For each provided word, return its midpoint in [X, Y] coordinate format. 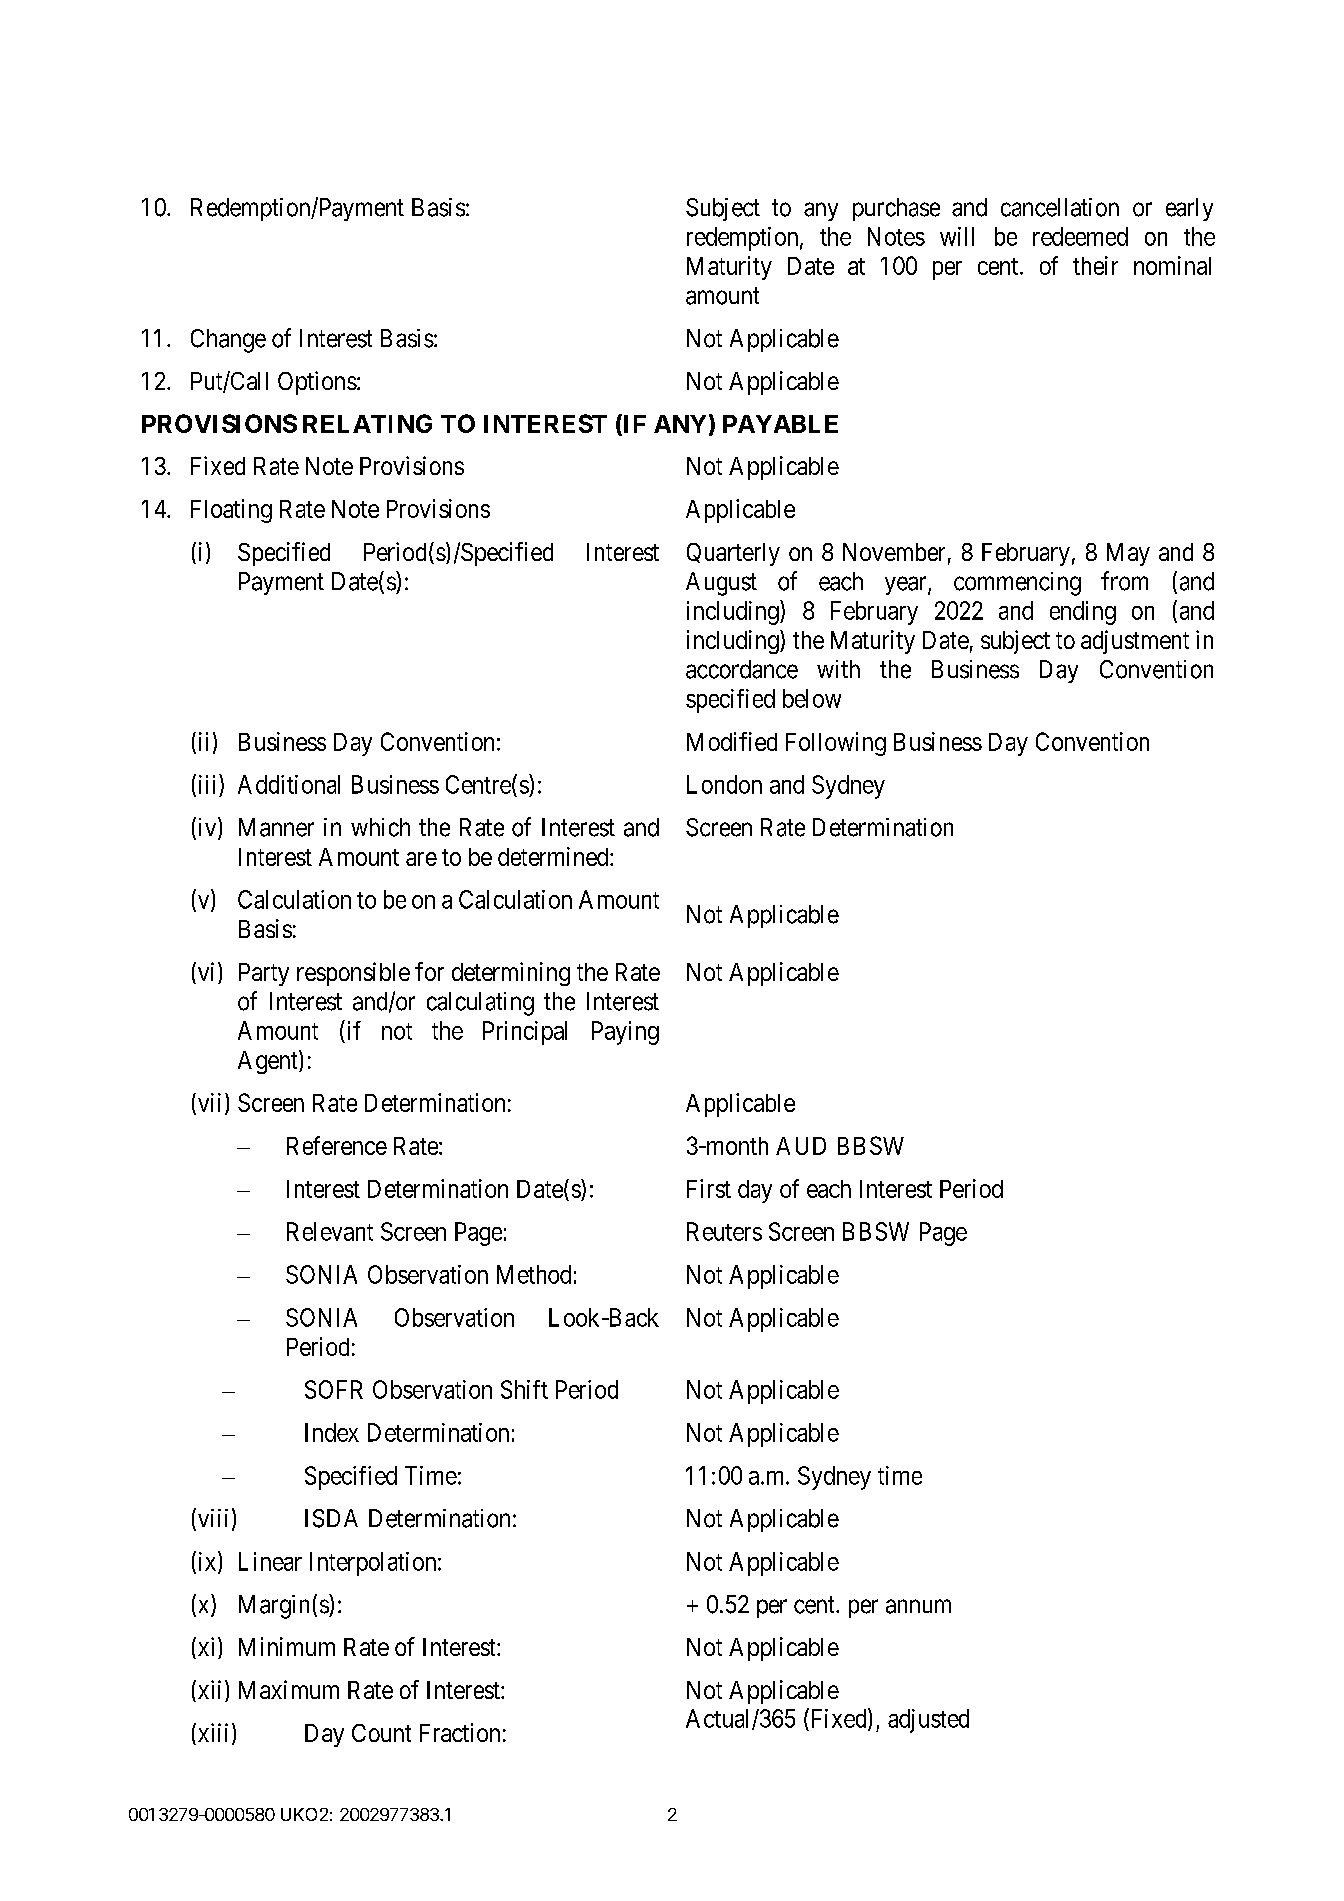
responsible [353, 974]
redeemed [1080, 236]
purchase [896, 209]
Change [228, 341]
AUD [801, 1146]
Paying [625, 1033]
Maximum [289, 1689]
